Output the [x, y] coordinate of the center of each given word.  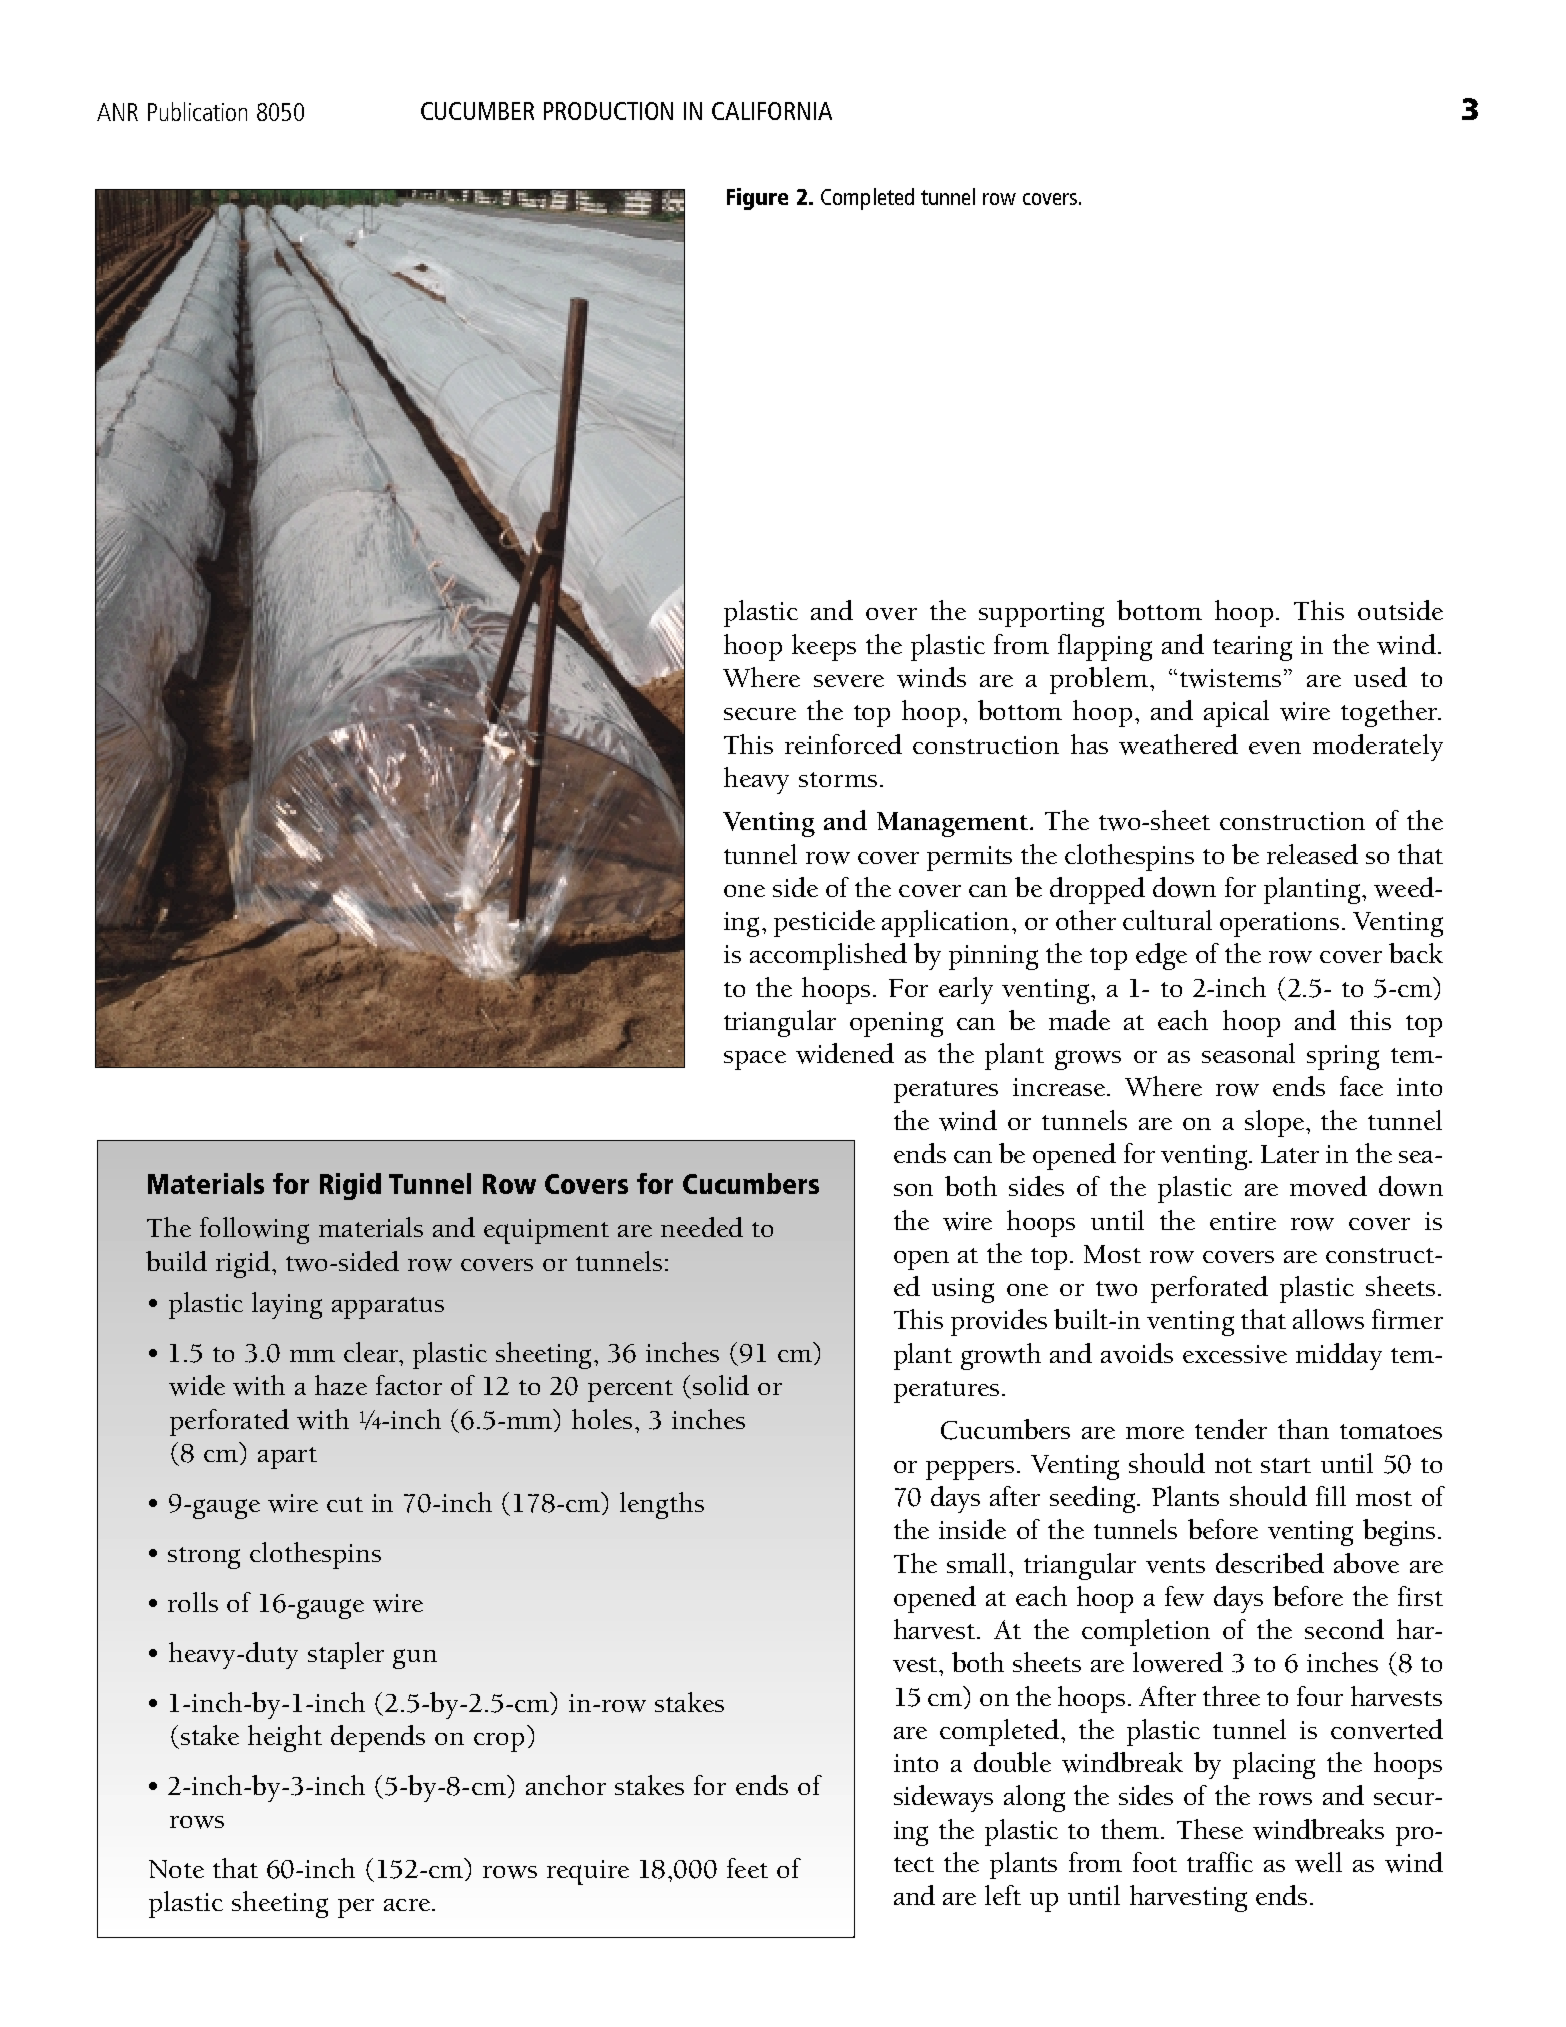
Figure [757, 199]
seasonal [1248, 1053]
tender [1231, 1429]
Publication [197, 111]
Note [176, 1869]
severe [849, 681]
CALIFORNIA [772, 111]
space [755, 1060]
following [254, 1230]
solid [721, 1385]
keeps [824, 647]
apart [287, 1458]
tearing [1252, 648]
